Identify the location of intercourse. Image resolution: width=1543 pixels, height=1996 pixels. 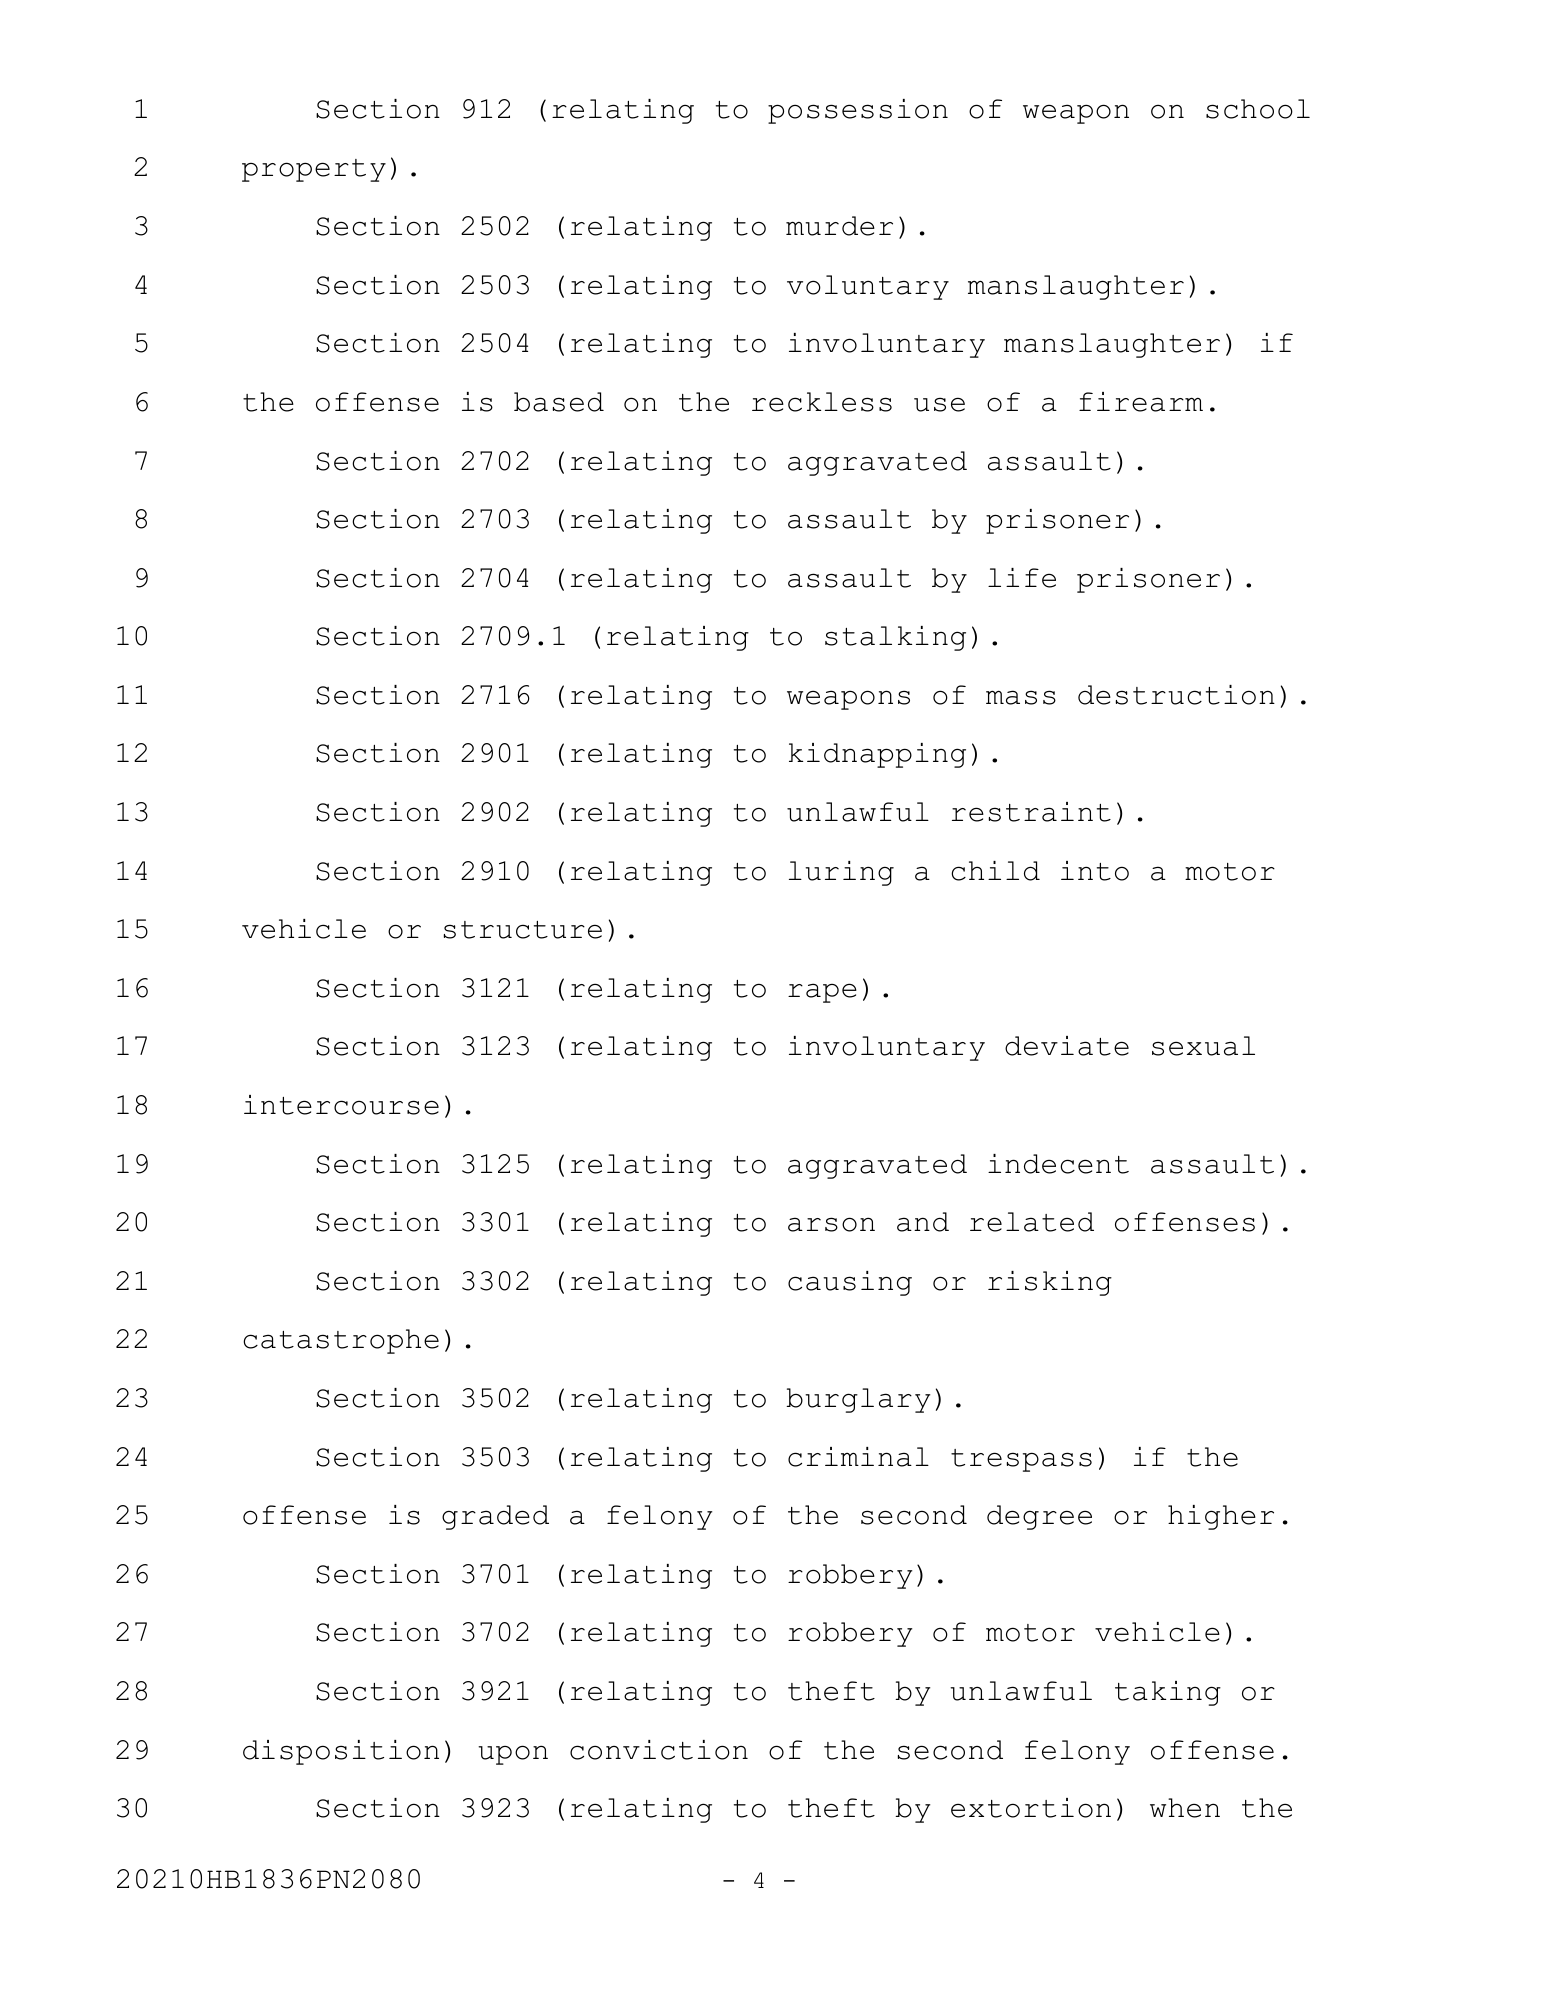
(341, 1105).
